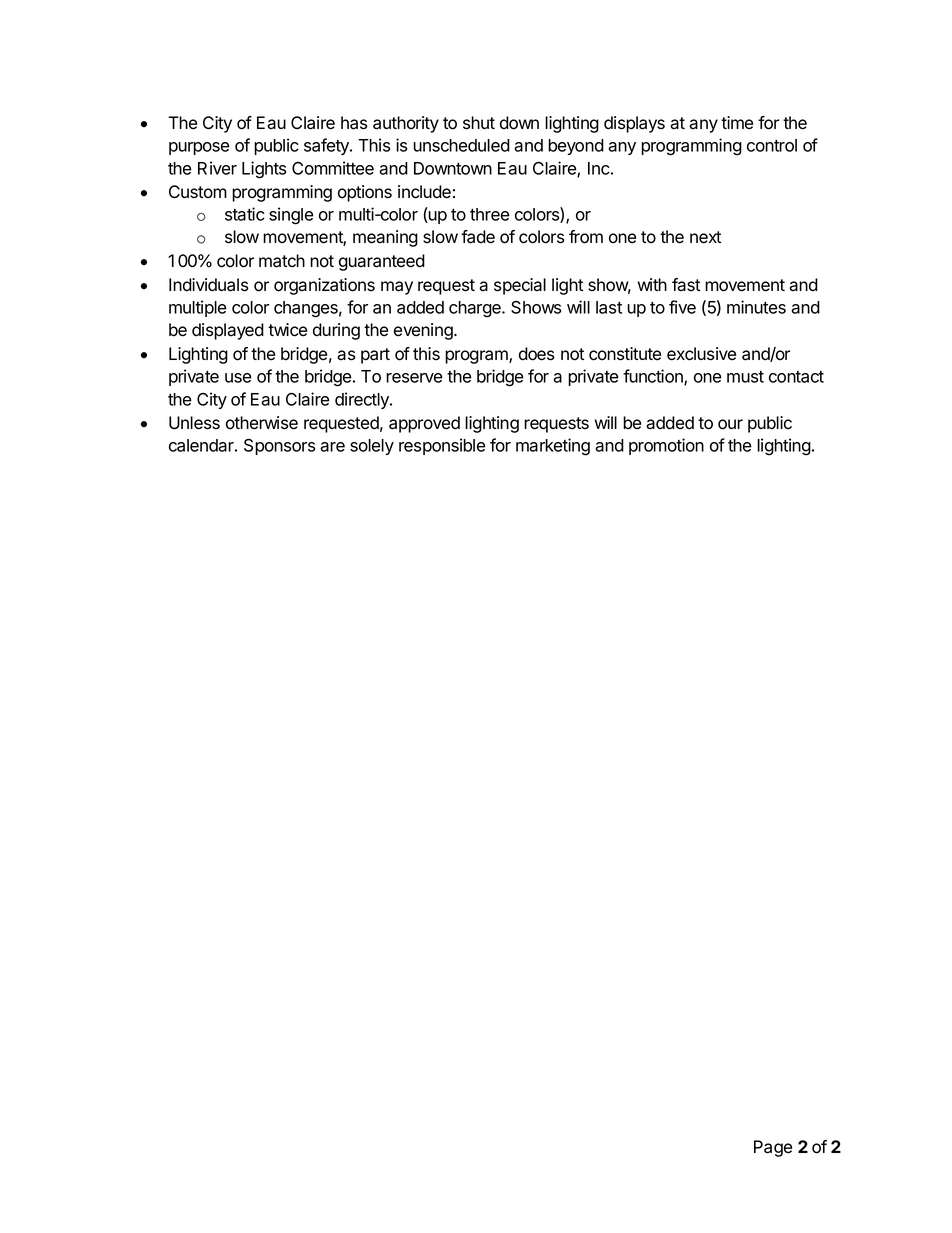 The width and height of the screenshot is (952, 1233). What do you see at coordinates (553, 447) in the screenshot?
I see `marketing` at bounding box center [553, 447].
